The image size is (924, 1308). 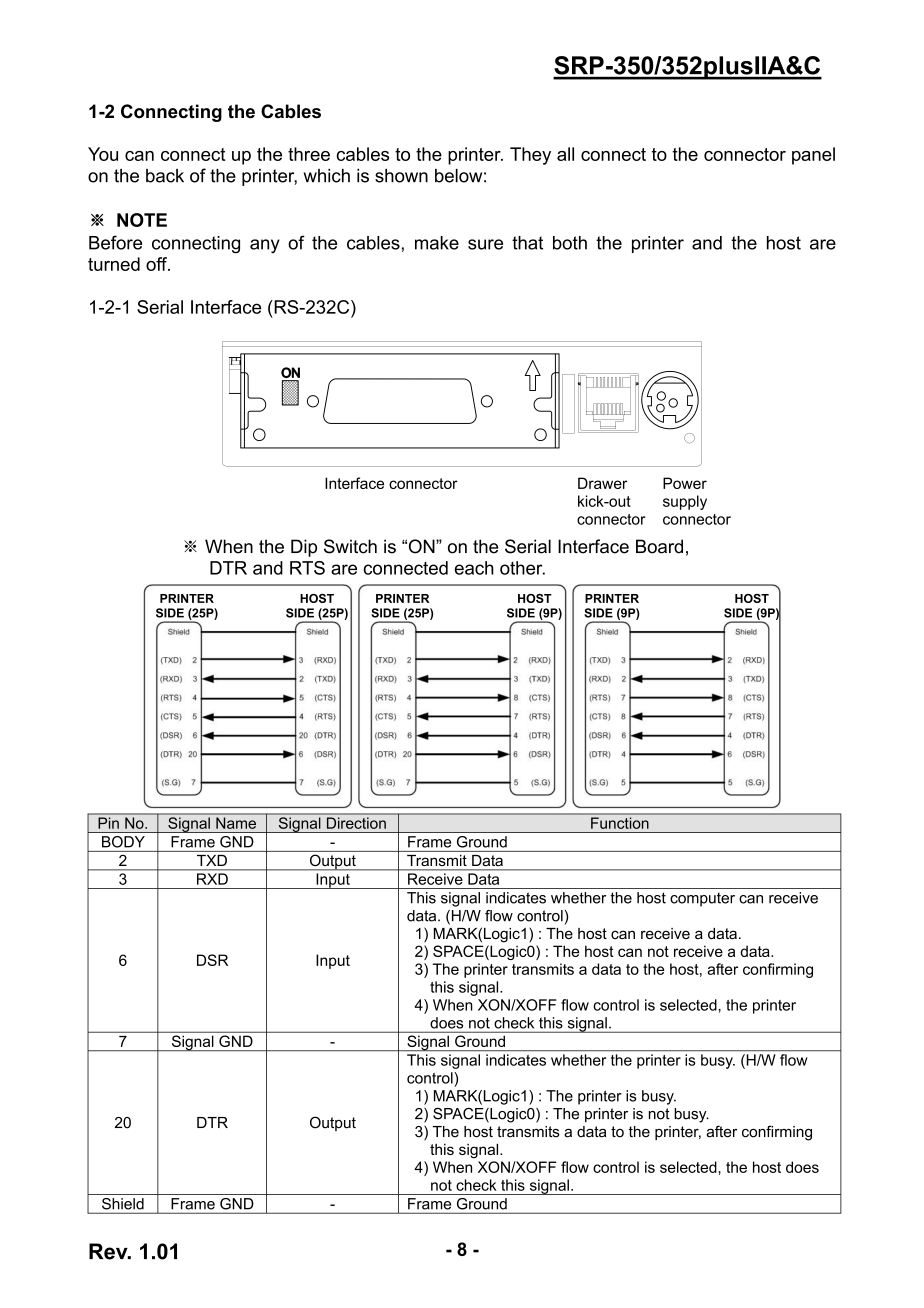 What do you see at coordinates (659, 546) in the screenshot?
I see `Board` at bounding box center [659, 546].
